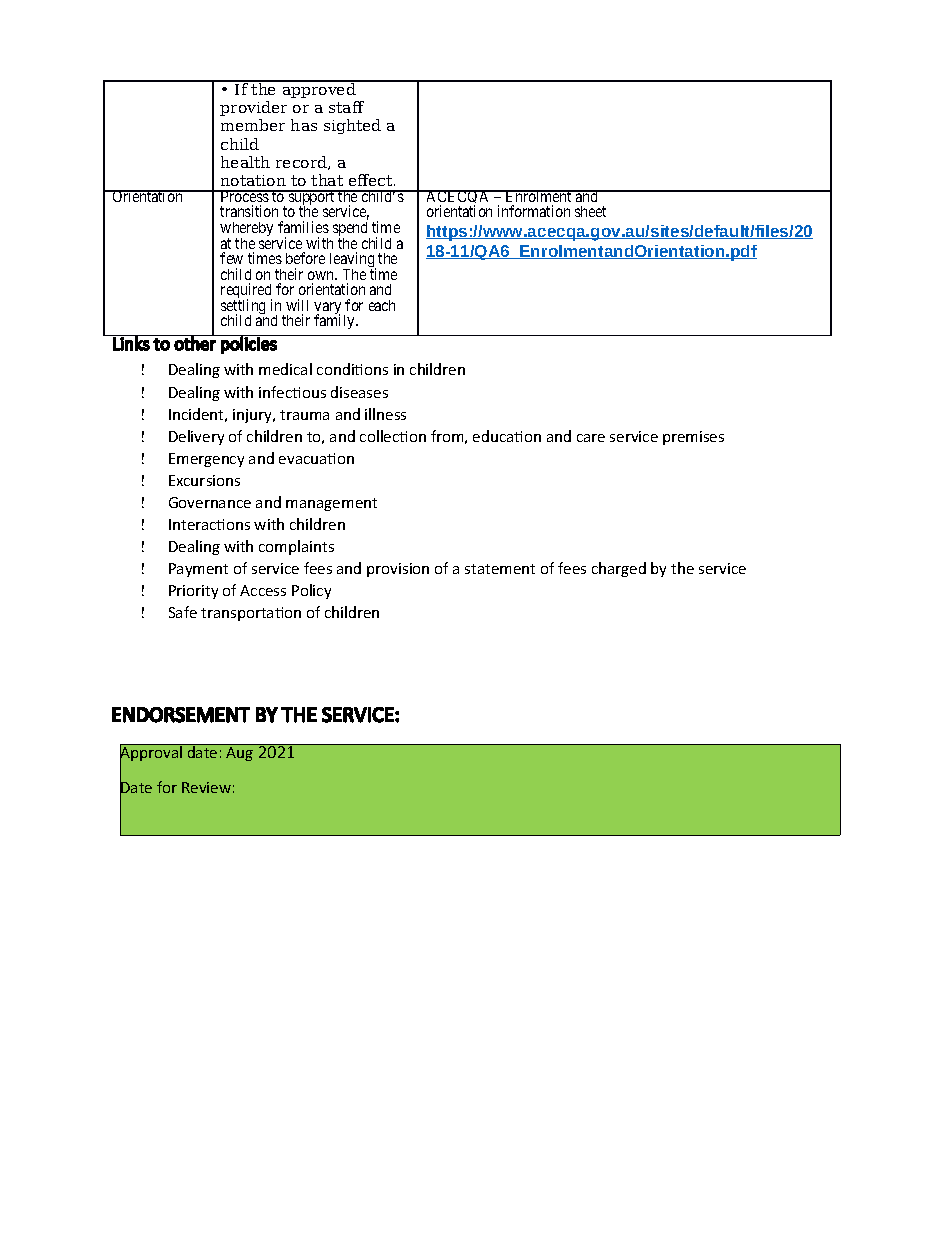 The width and height of the screenshot is (952, 1233). I want to click on sheet, so click(590, 211).
